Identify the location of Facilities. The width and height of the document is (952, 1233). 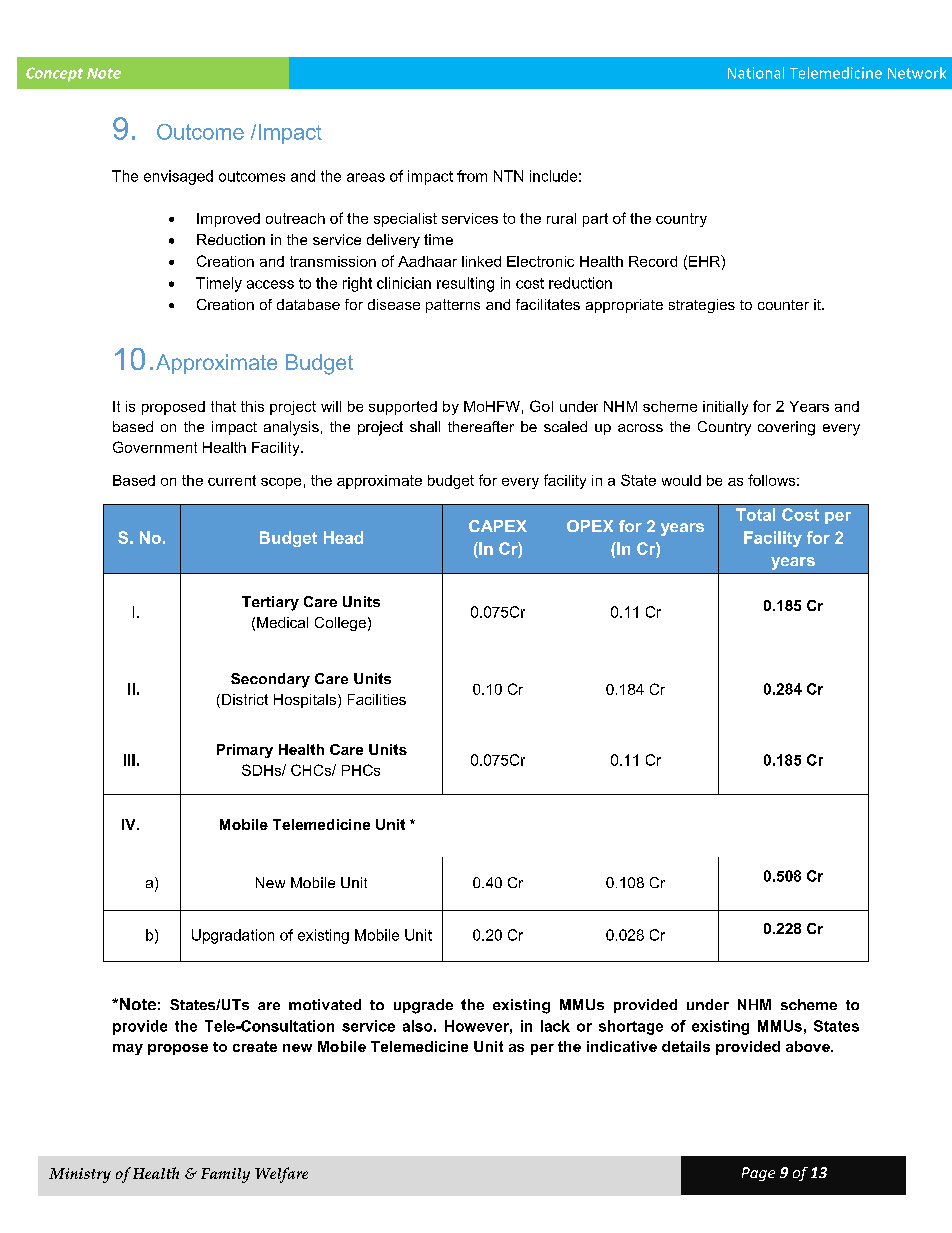
(377, 699).
